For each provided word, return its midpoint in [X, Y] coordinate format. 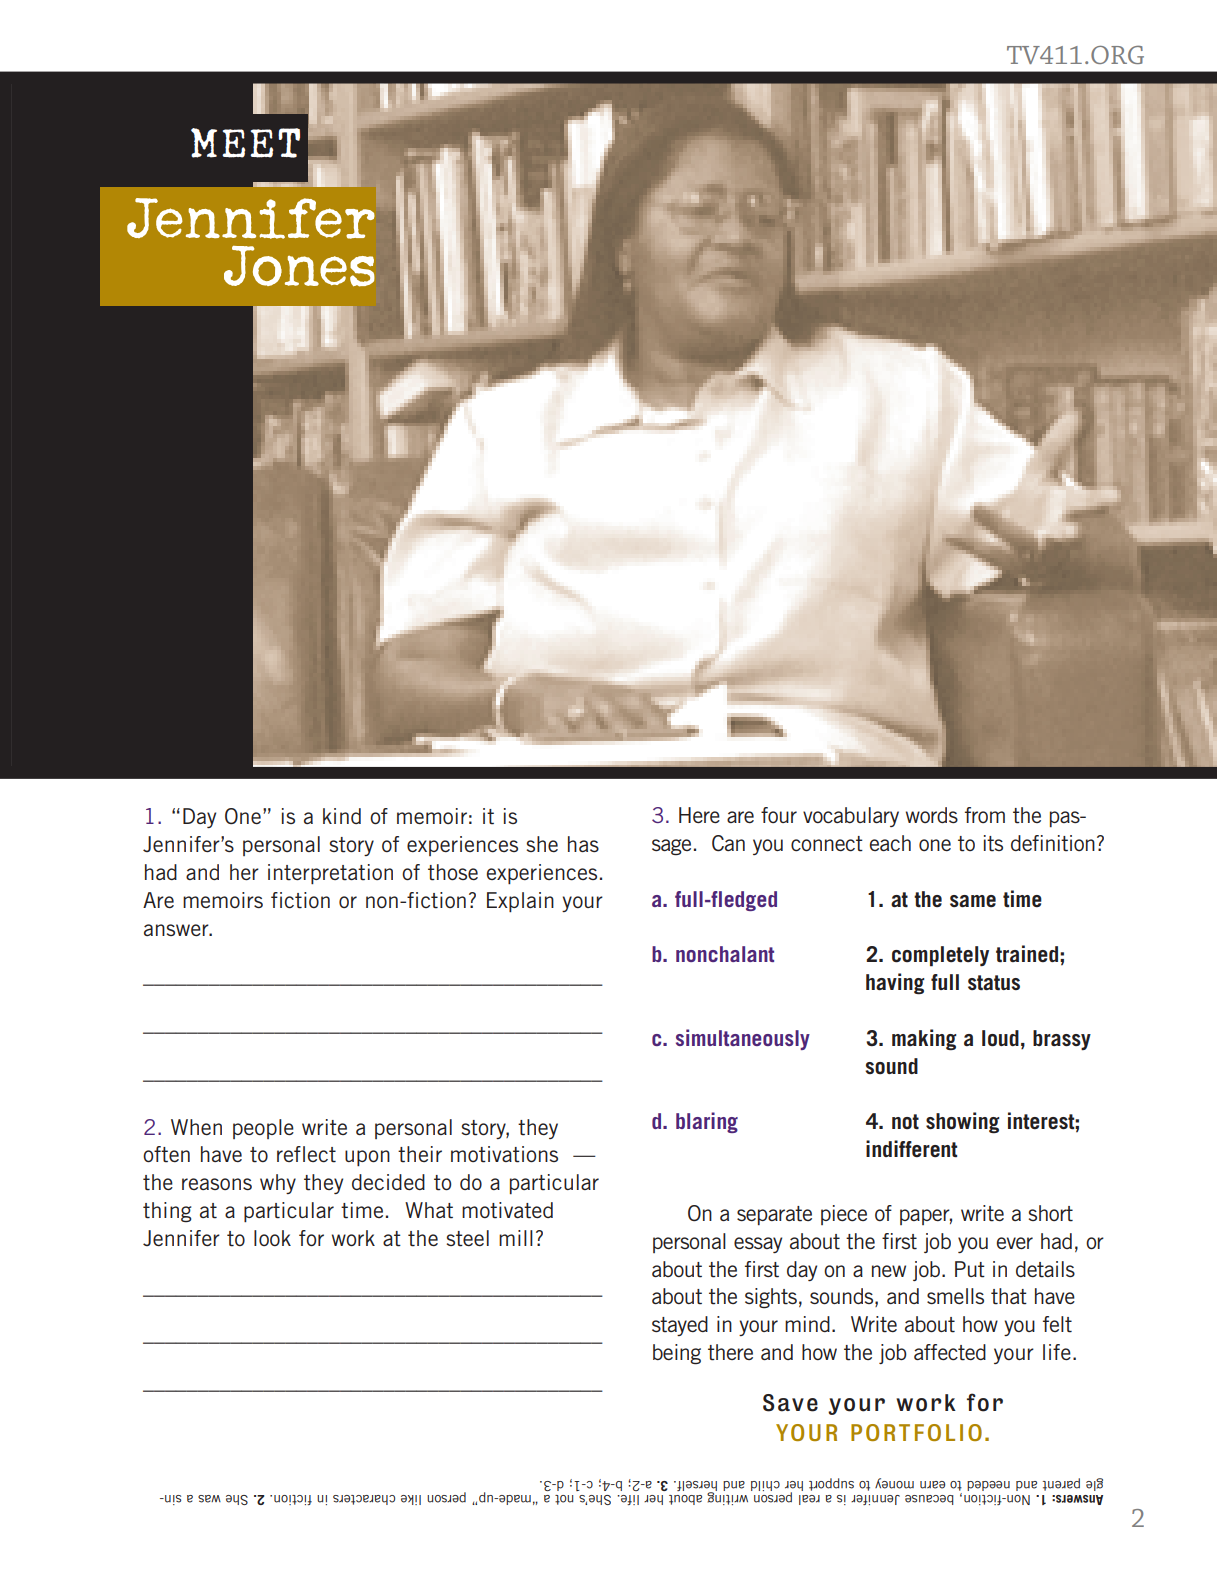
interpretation [330, 874]
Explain [520, 902]
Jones [299, 266]
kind [342, 816]
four [779, 815]
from [985, 815]
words [932, 815]
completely [940, 956]
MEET [245, 143]
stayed [680, 1326]
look [272, 1238]
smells [955, 1296]
